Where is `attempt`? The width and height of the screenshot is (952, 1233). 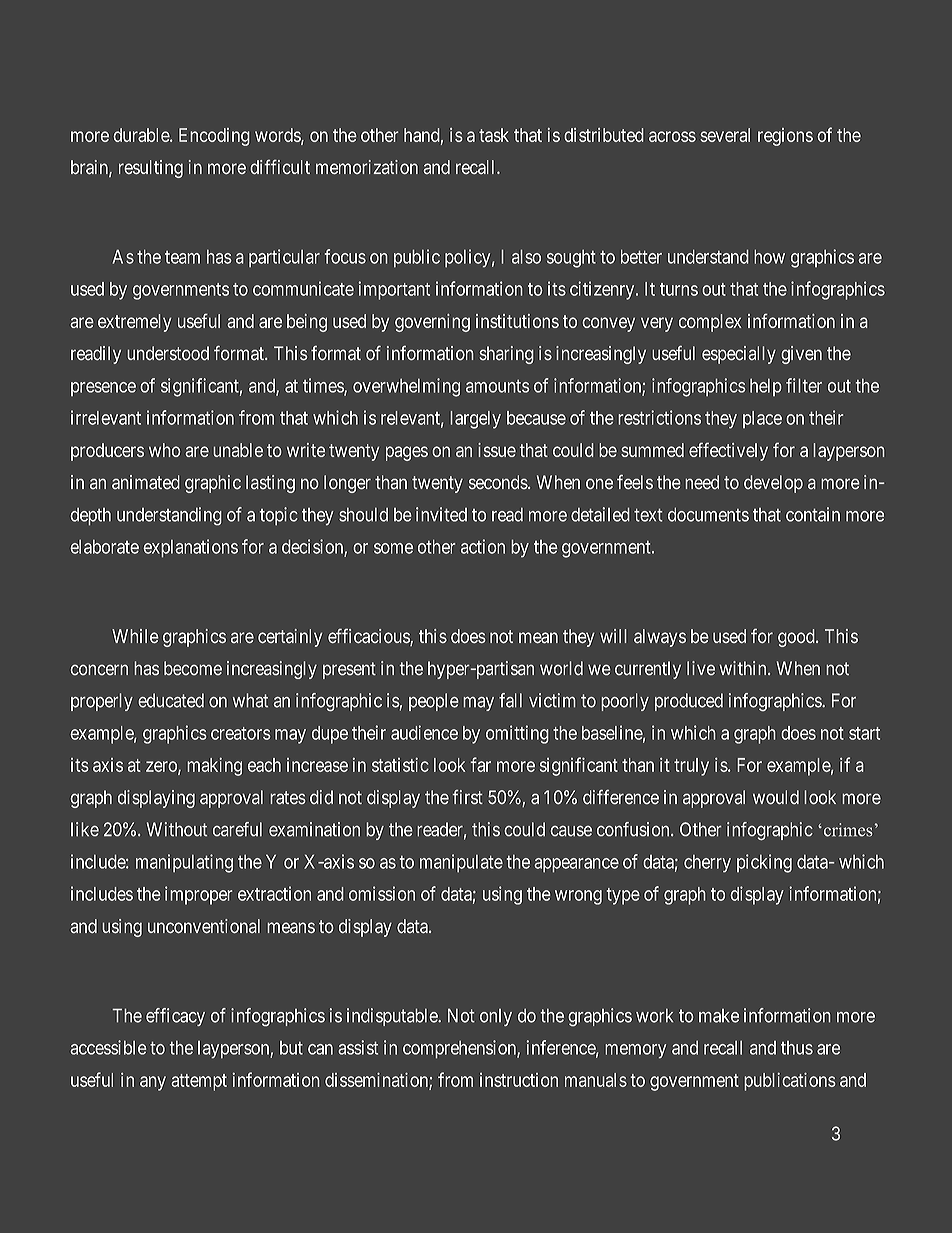
attempt is located at coordinates (199, 1082).
